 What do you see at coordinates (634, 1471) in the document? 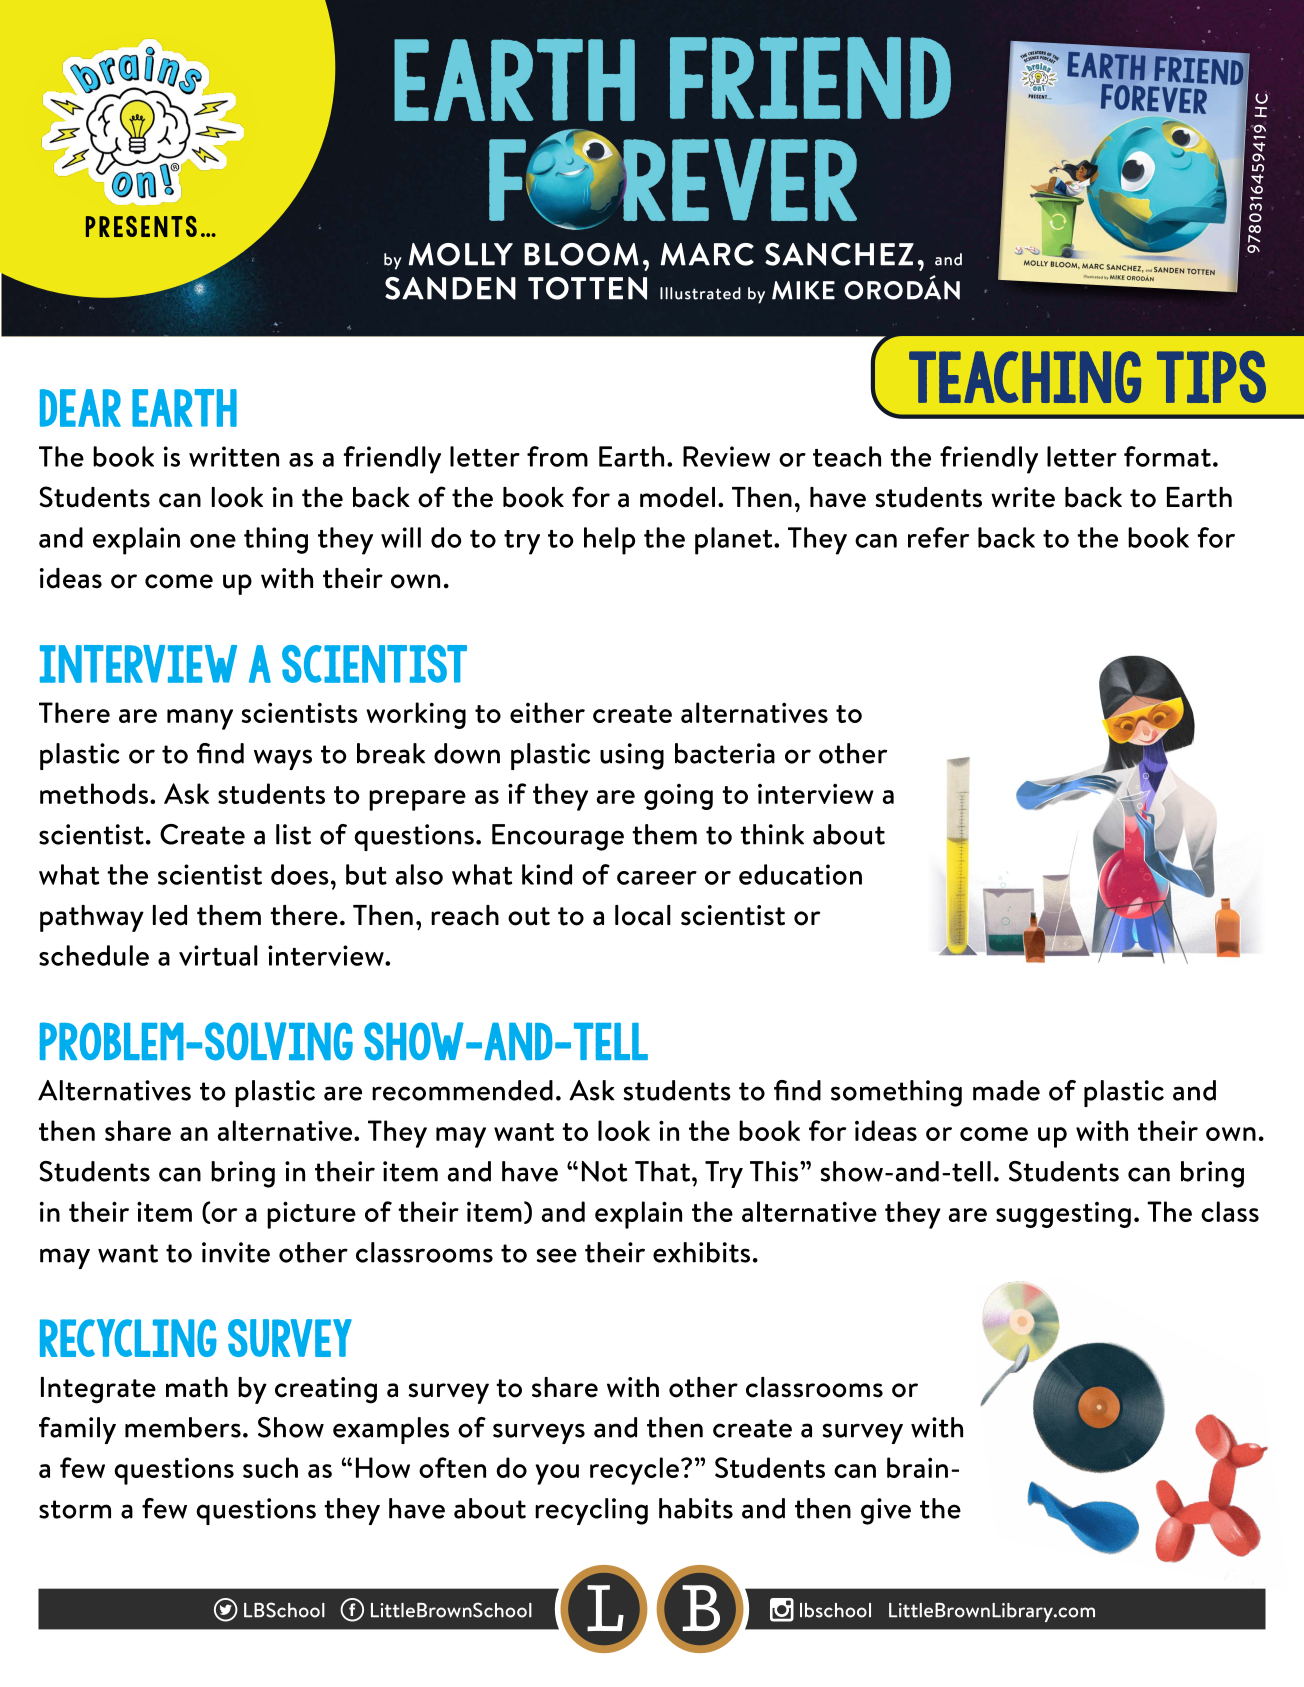
I see `recycle` at bounding box center [634, 1471].
